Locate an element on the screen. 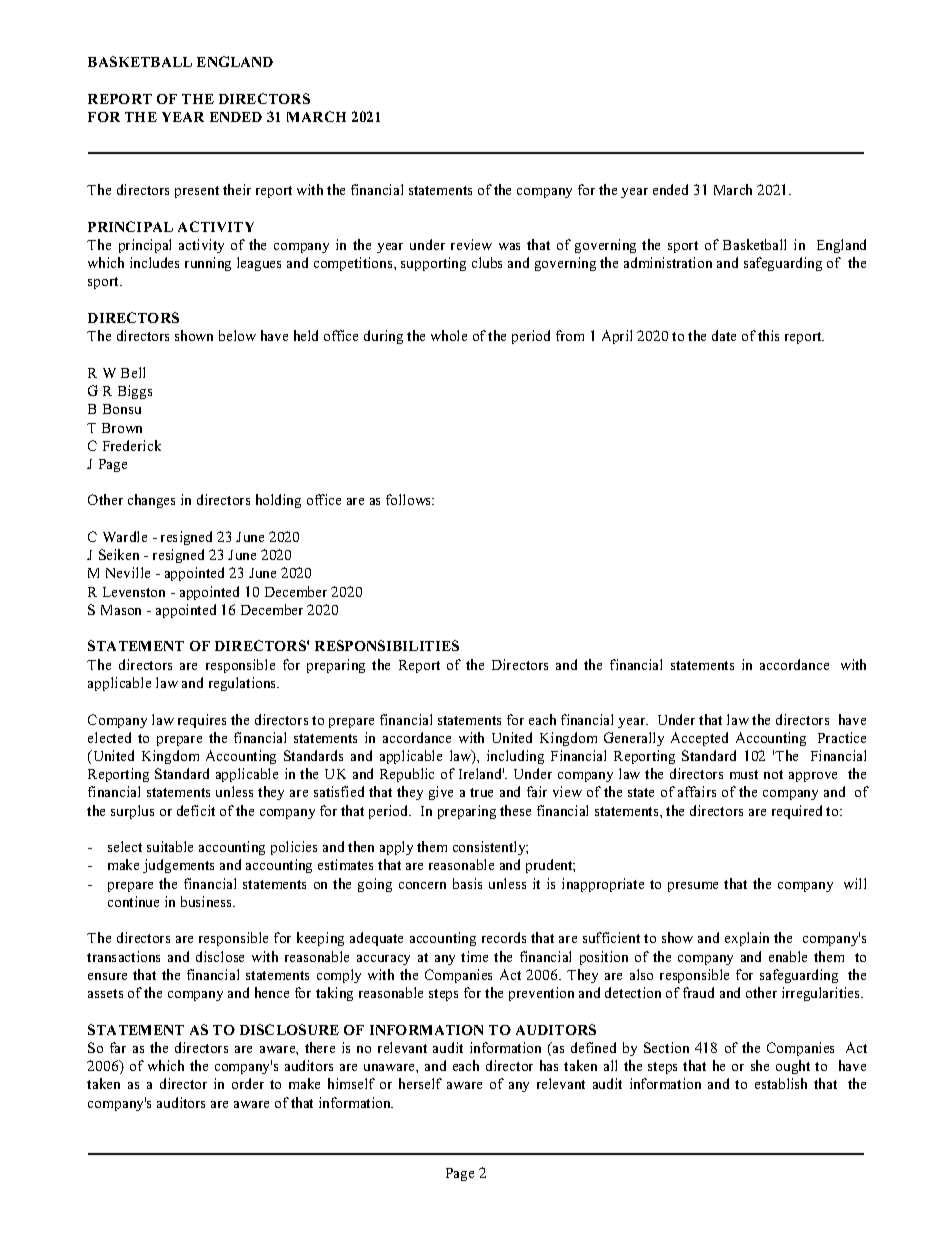  was is located at coordinates (509, 246).
